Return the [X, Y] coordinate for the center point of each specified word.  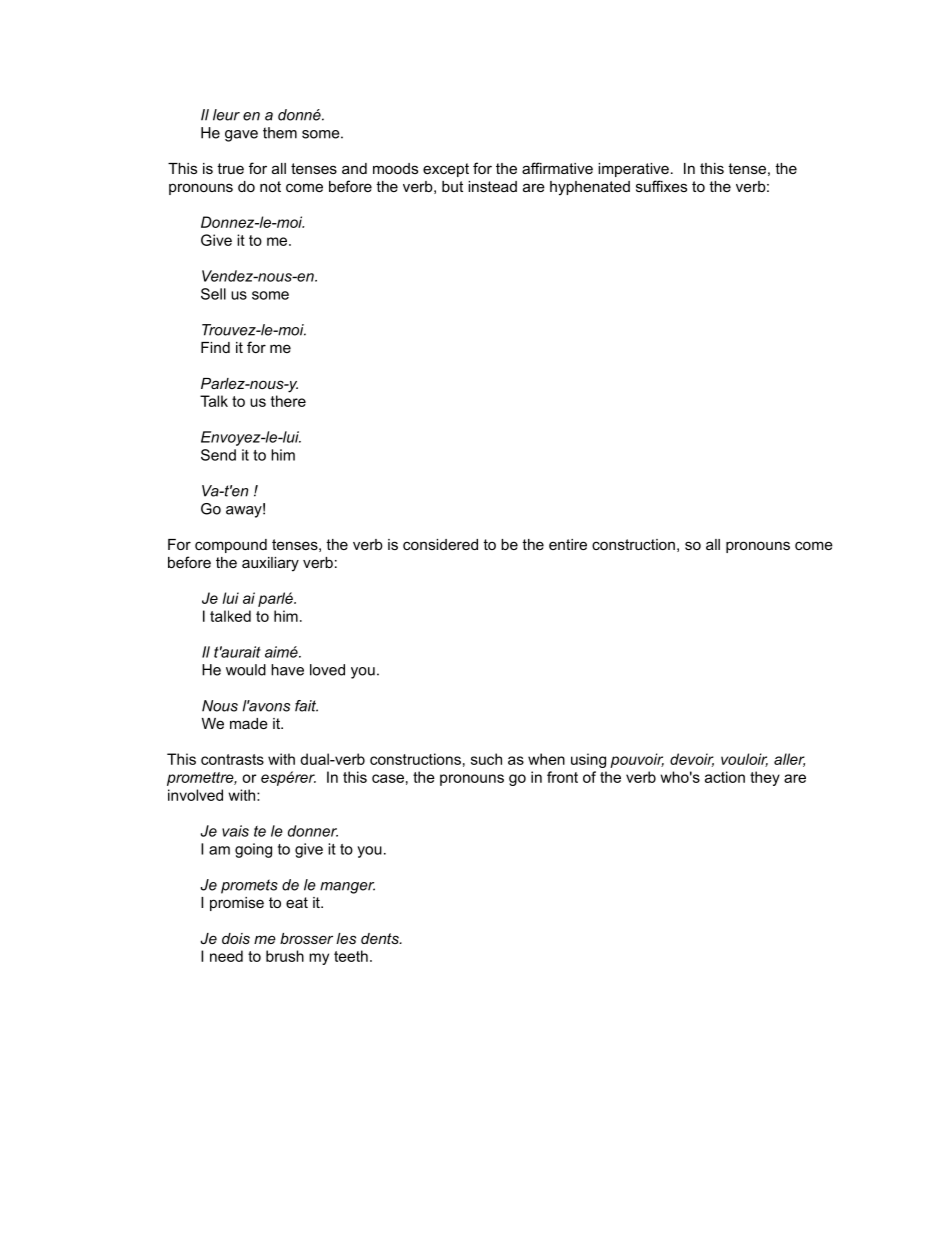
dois [236, 938]
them [280, 133]
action [725, 777]
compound [231, 546]
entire [568, 544]
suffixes [661, 186]
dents [381, 938]
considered [440, 544]
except [446, 170]
